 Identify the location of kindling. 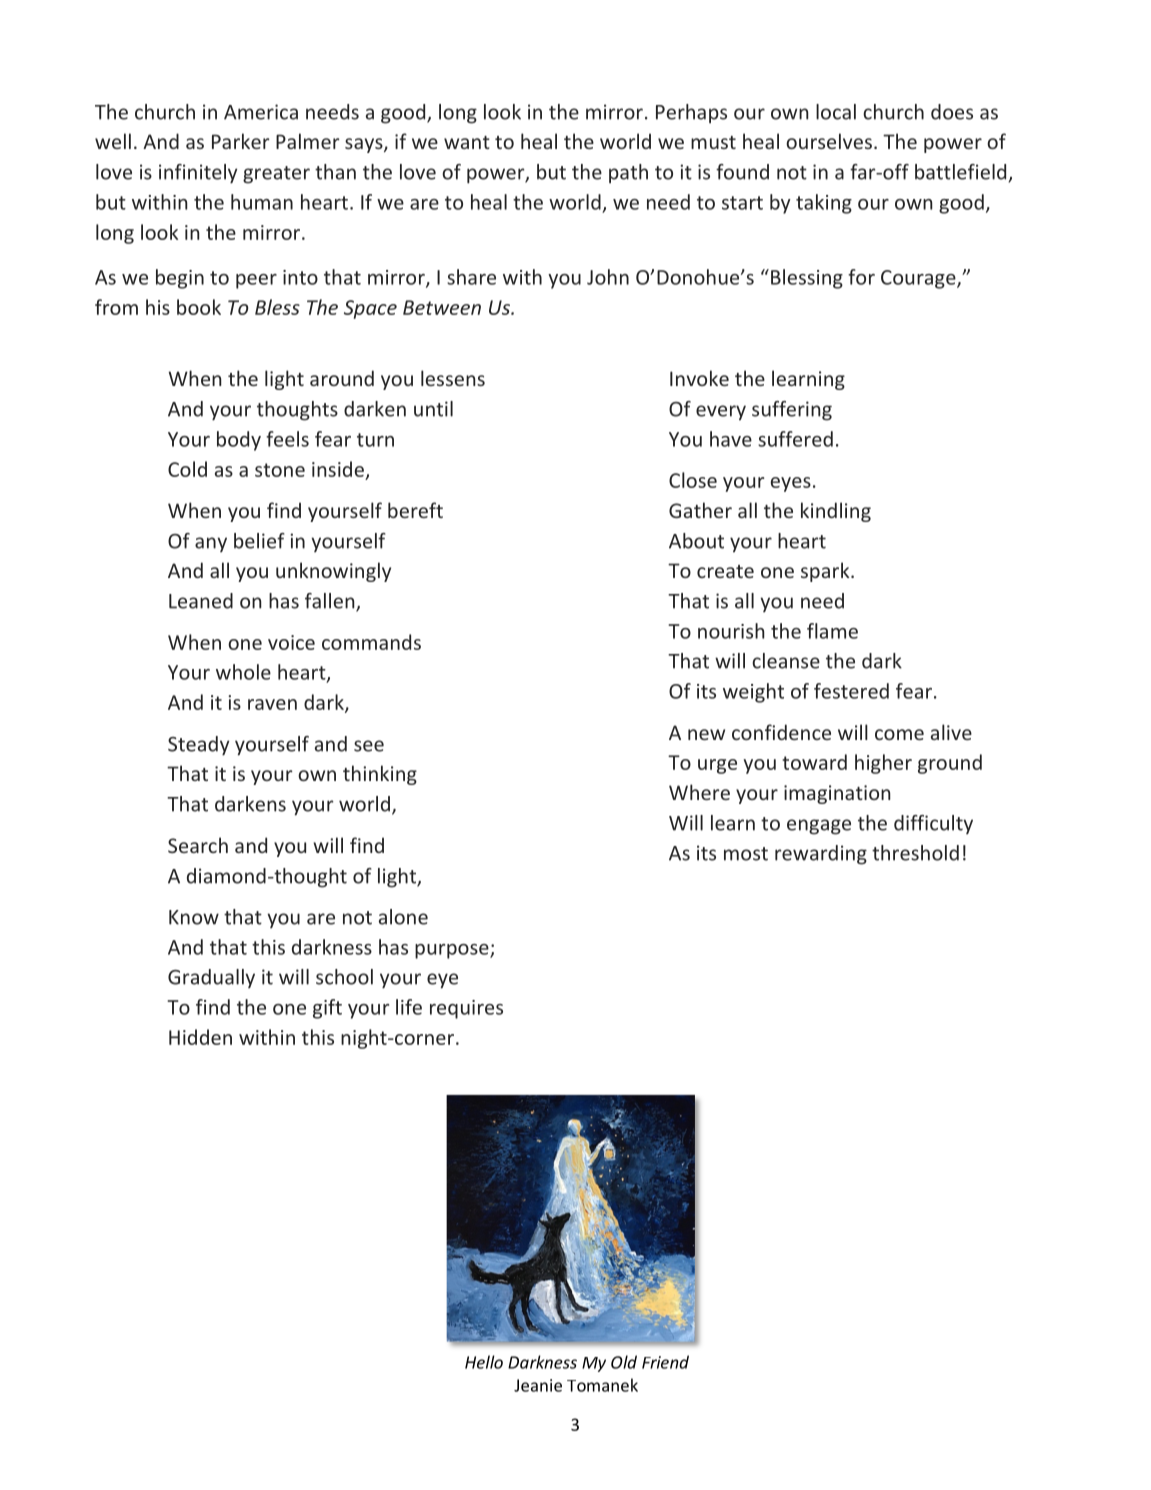
(836, 512).
